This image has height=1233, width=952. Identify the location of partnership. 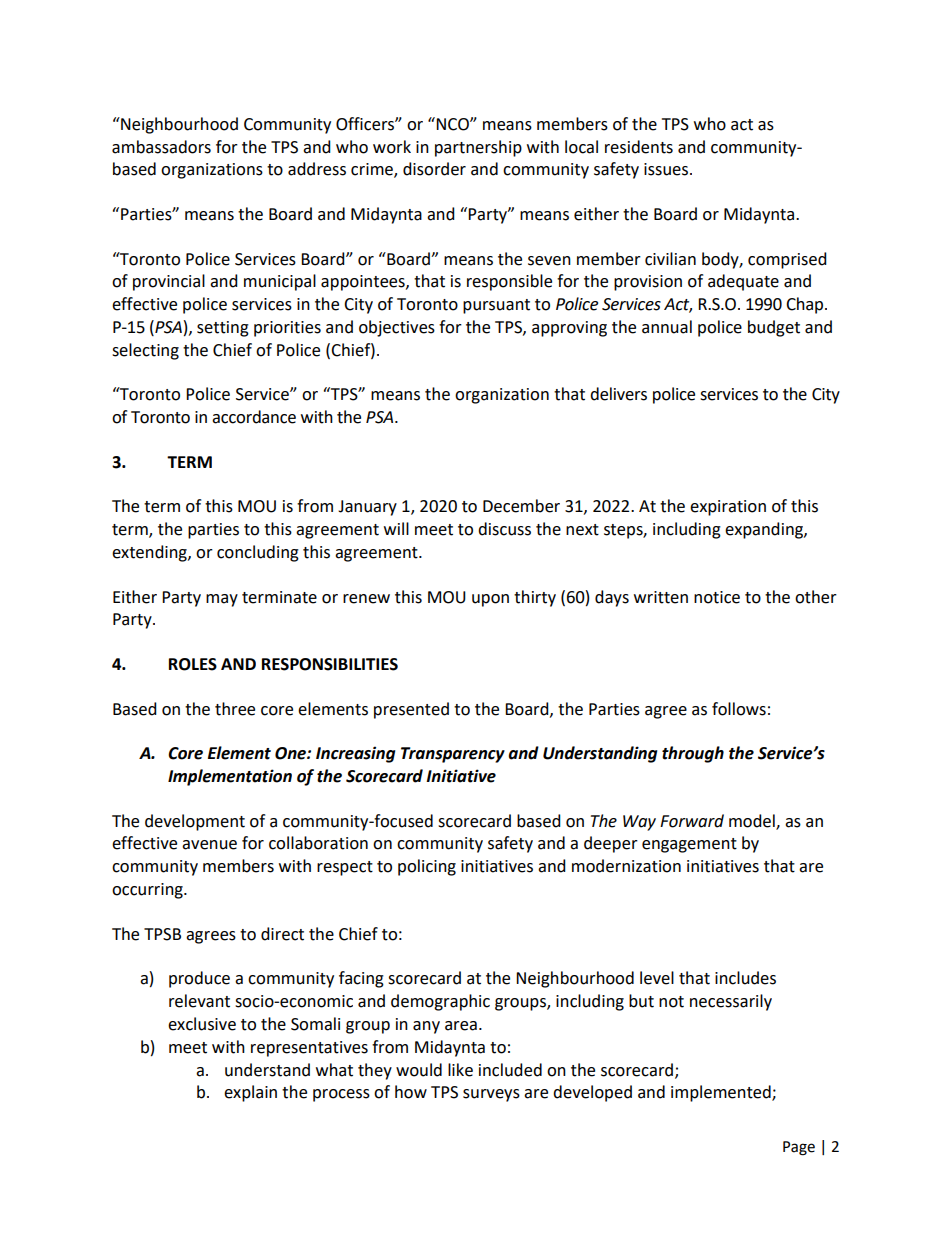
(478, 148).
